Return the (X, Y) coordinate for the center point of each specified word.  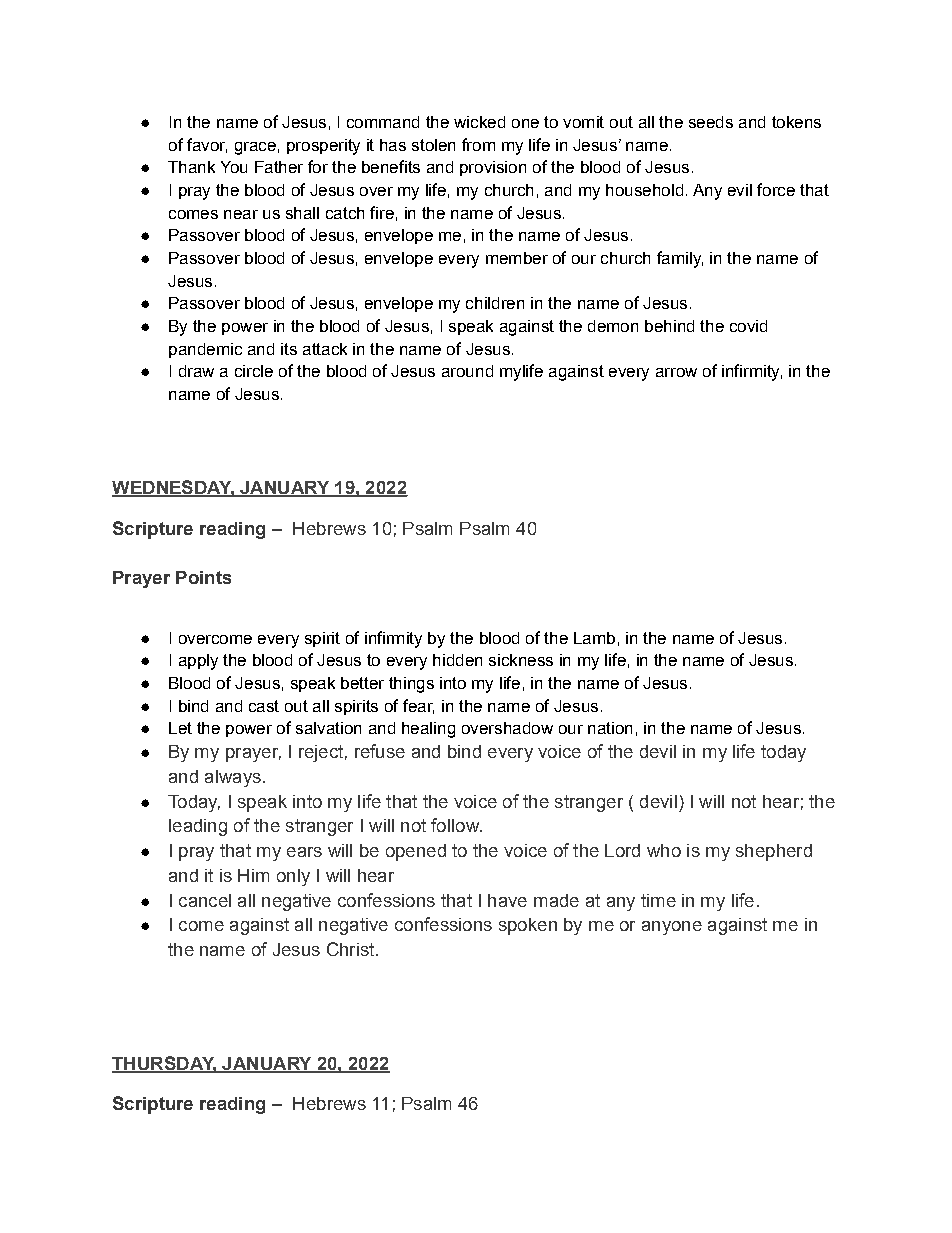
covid (748, 326)
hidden (457, 660)
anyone (672, 928)
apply (198, 662)
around (467, 371)
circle (254, 371)
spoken (528, 926)
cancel (205, 900)
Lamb (594, 638)
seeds (711, 122)
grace (255, 148)
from (478, 144)
